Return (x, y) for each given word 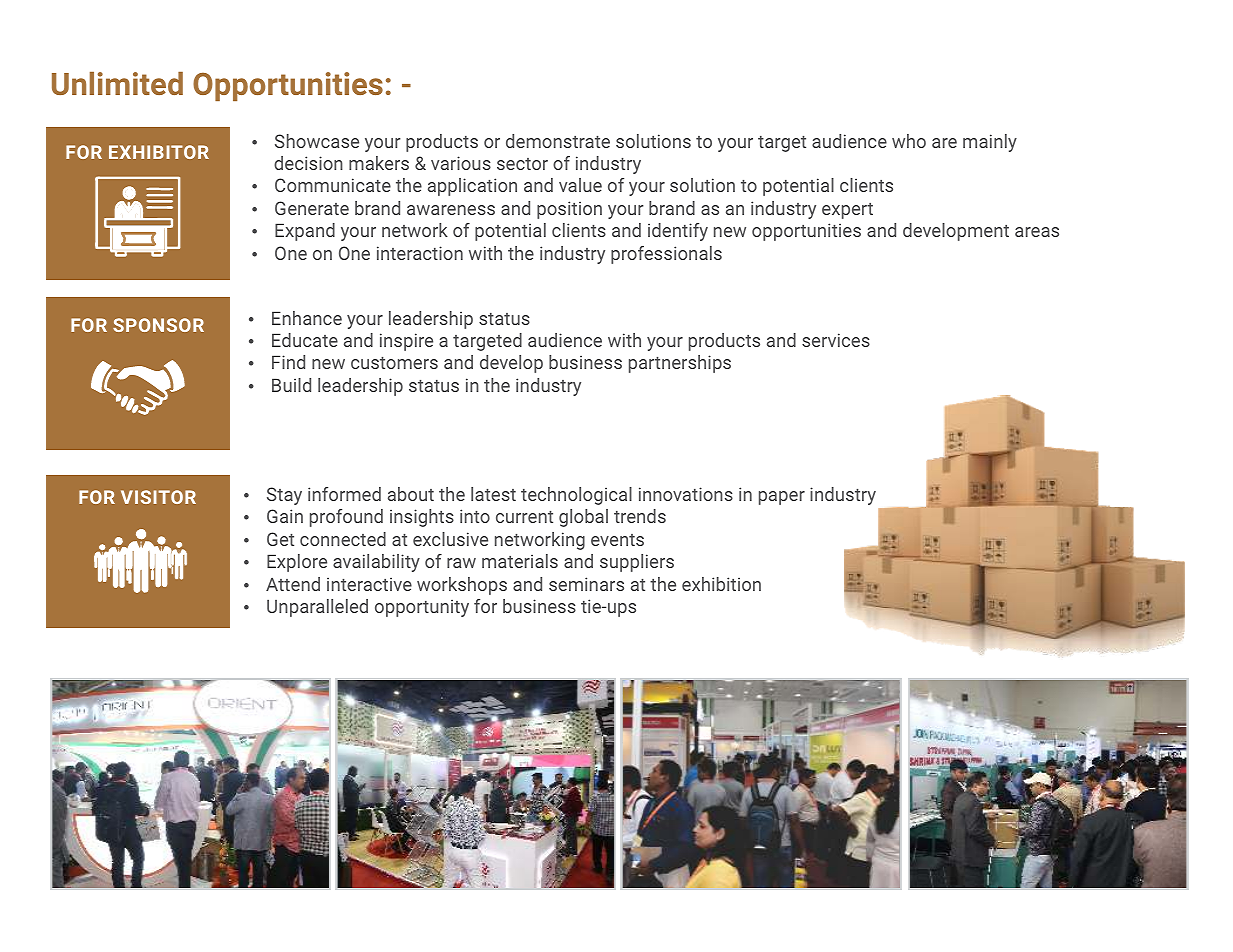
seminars (586, 584)
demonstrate (558, 141)
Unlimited (117, 83)
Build (291, 385)
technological (576, 496)
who (909, 141)
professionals (666, 255)
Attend (293, 584)
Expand (305, 232)
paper (782, 498)
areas (1037, 232)
